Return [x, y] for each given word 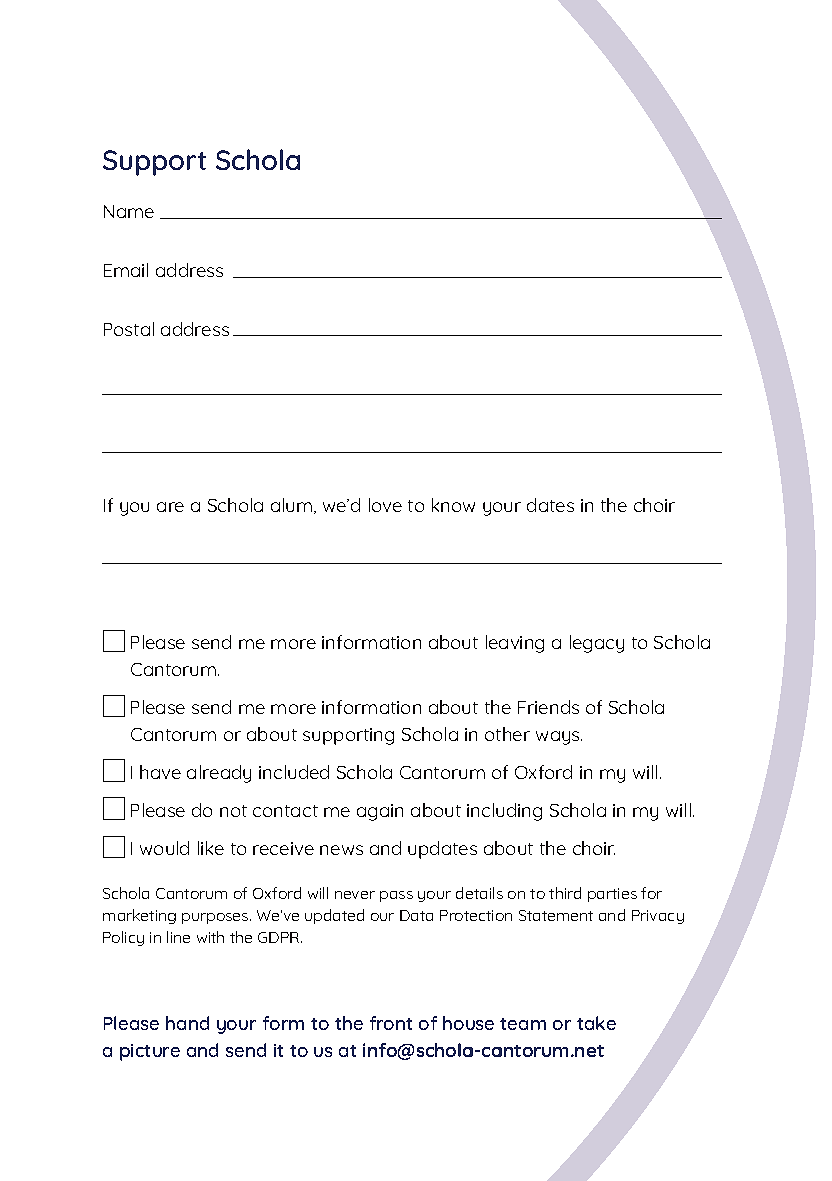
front [391, 1023]
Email [126, 270]
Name [129, 211]
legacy [597, 644]
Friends [548, 707]
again [380, 812]
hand [187, 1023]
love [385, 505]
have [160, 772]
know [453, 505]
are [170, 507]
